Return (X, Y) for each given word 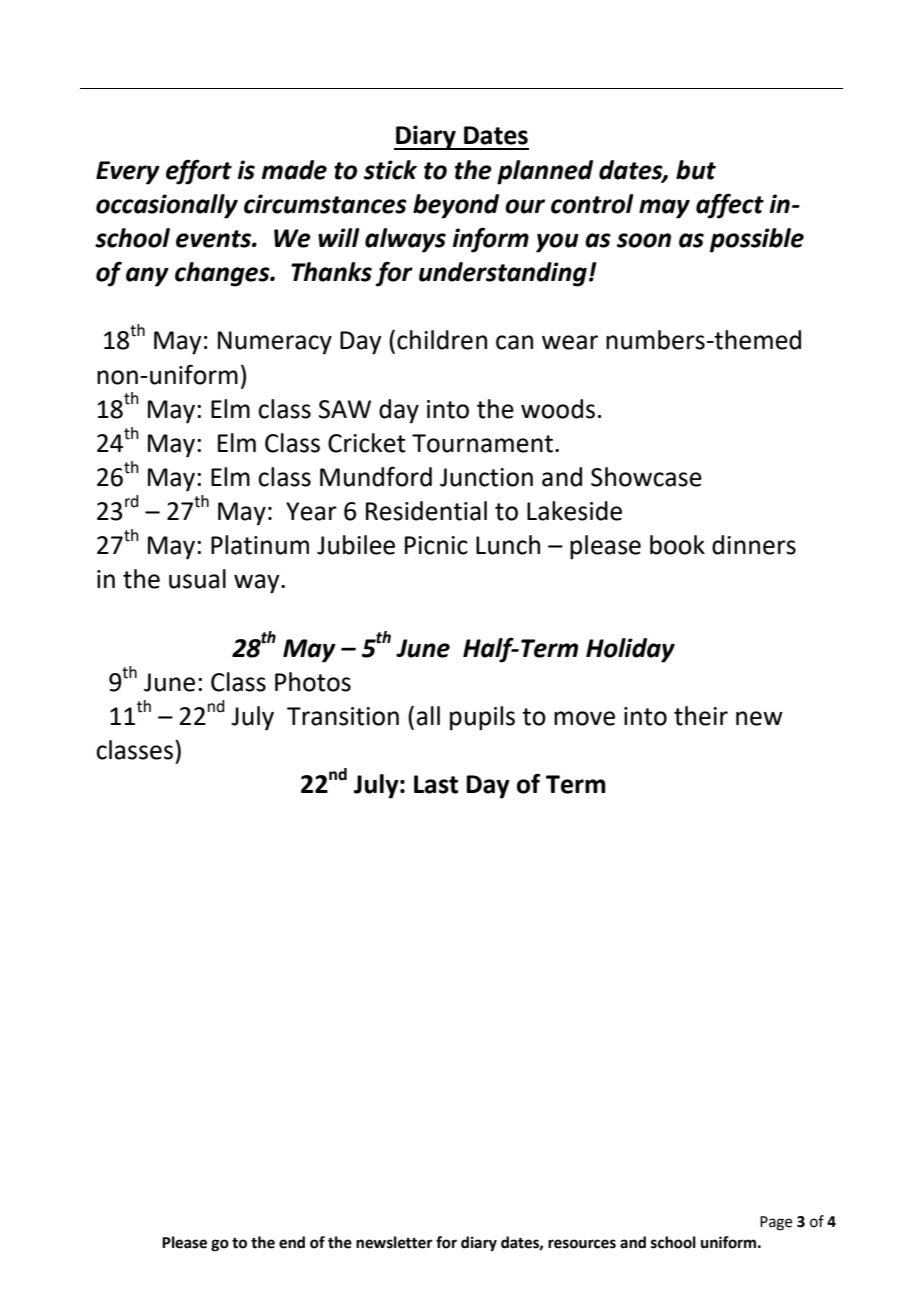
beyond (456, 206)
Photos (313, 682)
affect (730, 206)
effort (199, 172)
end (292, 1242)
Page (776, 1223)
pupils (482, 718)
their (701, 716)
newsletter (394, 1242)
